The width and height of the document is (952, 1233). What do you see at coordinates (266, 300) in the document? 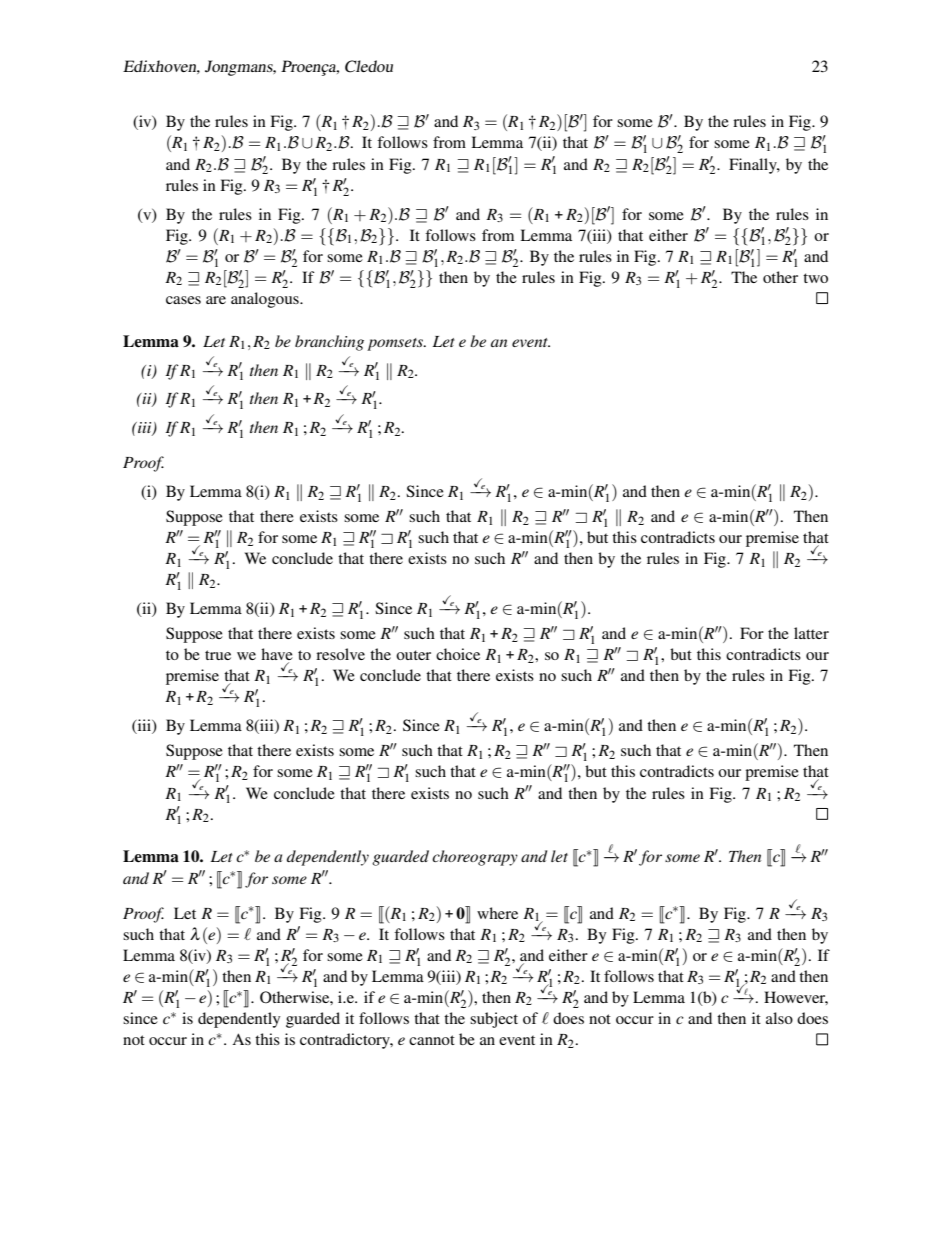
I see `analogous` at bounding box center [266, 300].
